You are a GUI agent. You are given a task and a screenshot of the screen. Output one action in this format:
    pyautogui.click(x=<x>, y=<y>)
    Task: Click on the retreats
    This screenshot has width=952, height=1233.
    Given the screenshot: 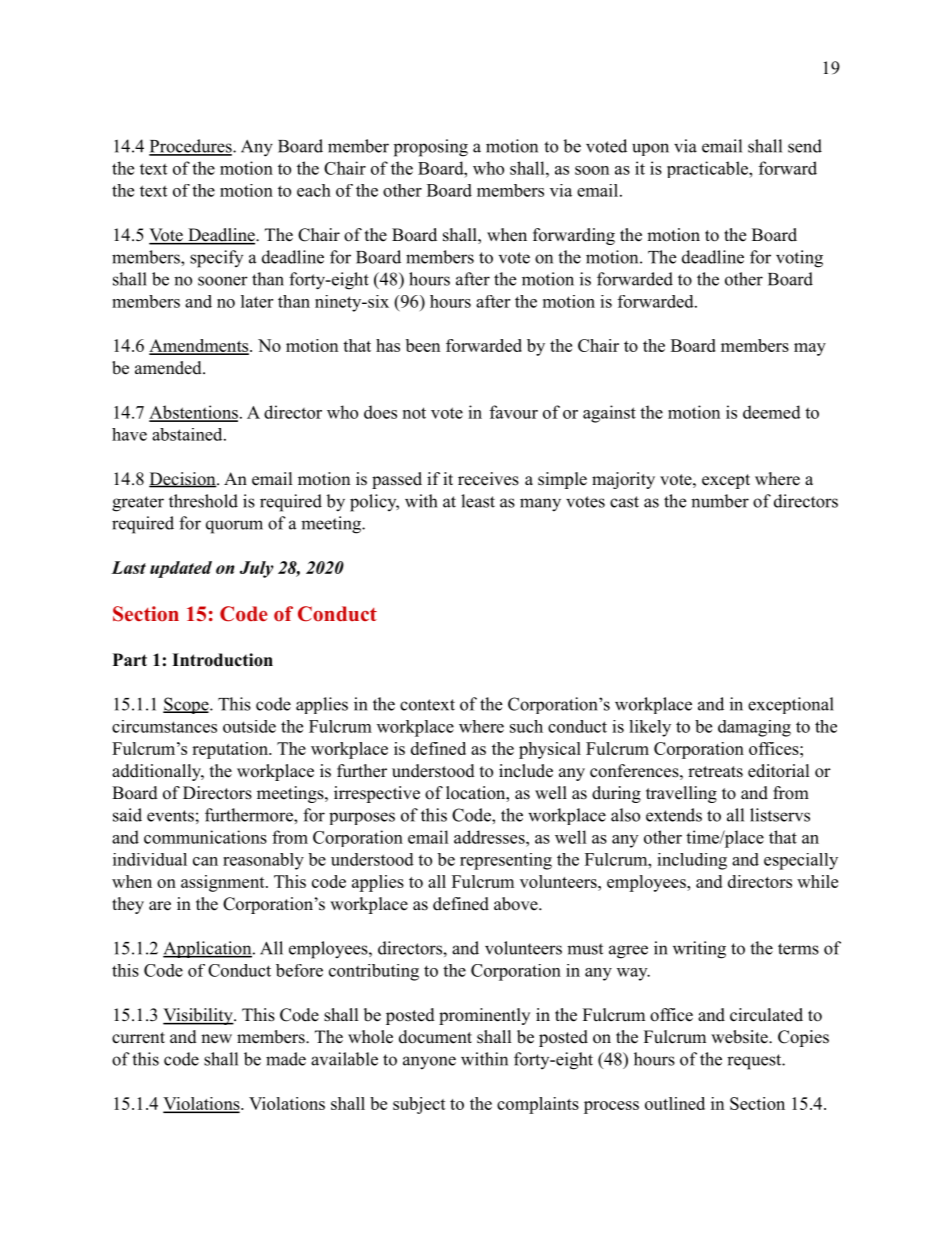 What is the action you would take?
    pyautogui.click(x=715, y=772)
